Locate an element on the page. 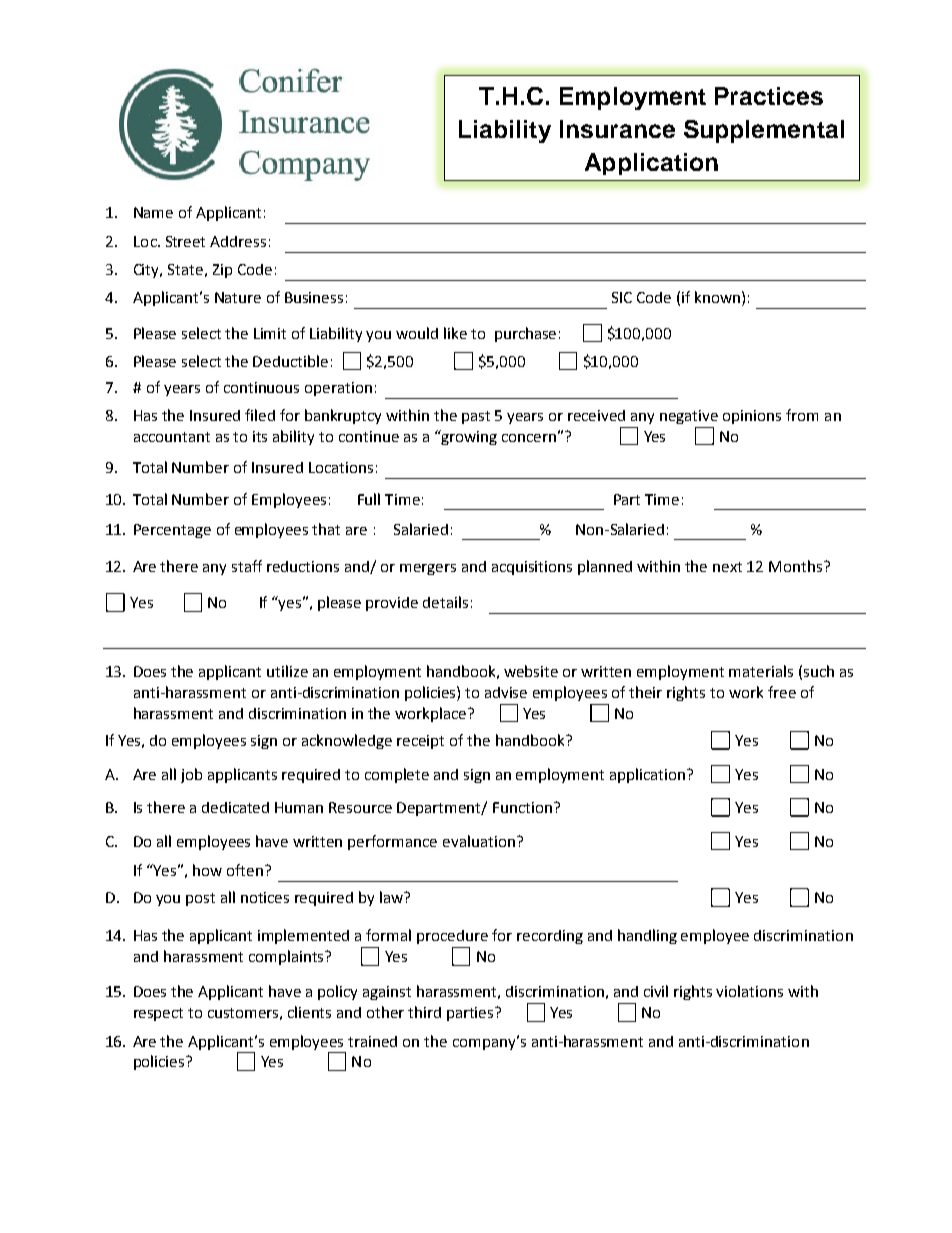  Supplemental is located at coordinates (764, 131).
